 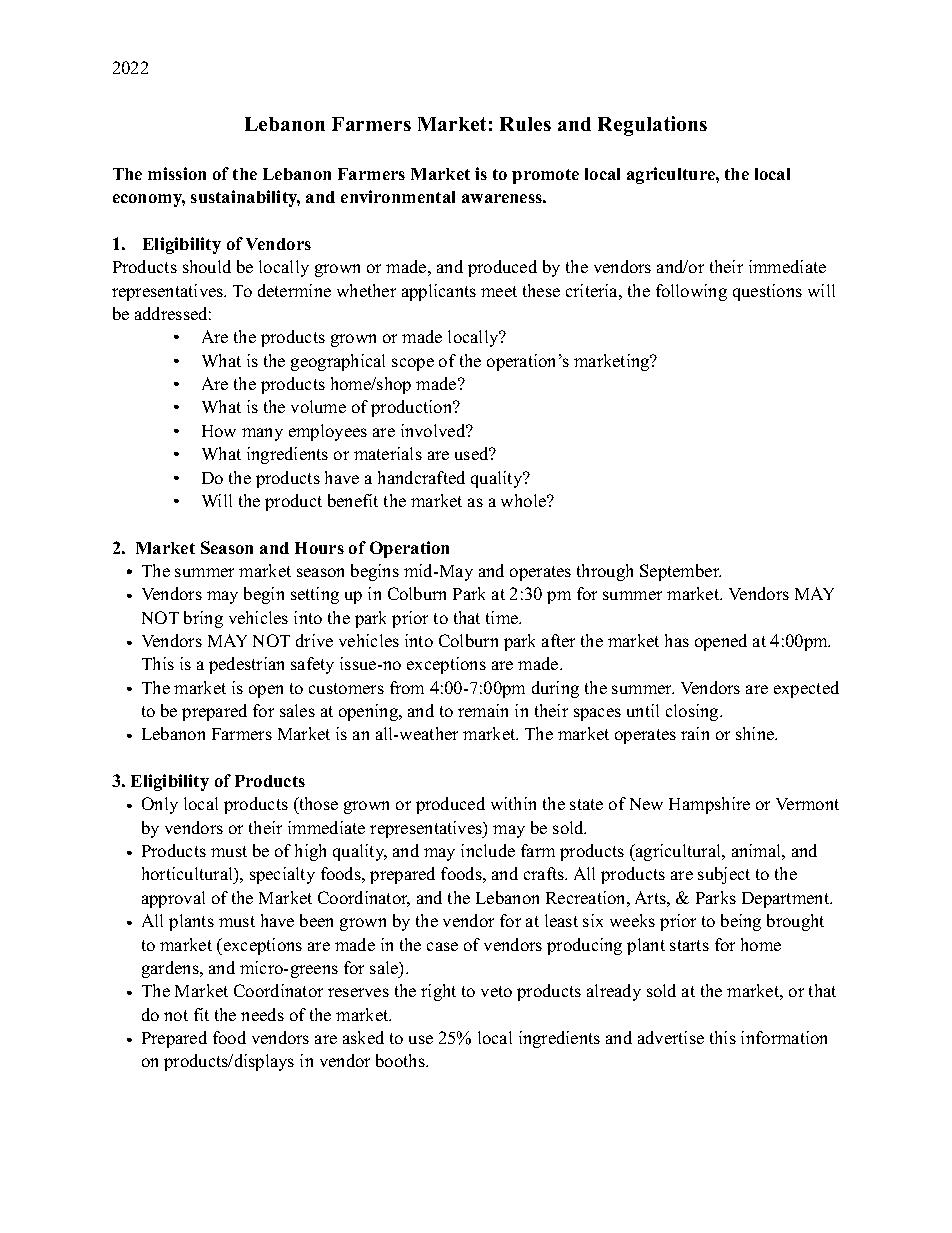 What do you see at coordinates (709, 805) in the screenshot?
I see `Hampshire` at bounding box center [709, 805].
